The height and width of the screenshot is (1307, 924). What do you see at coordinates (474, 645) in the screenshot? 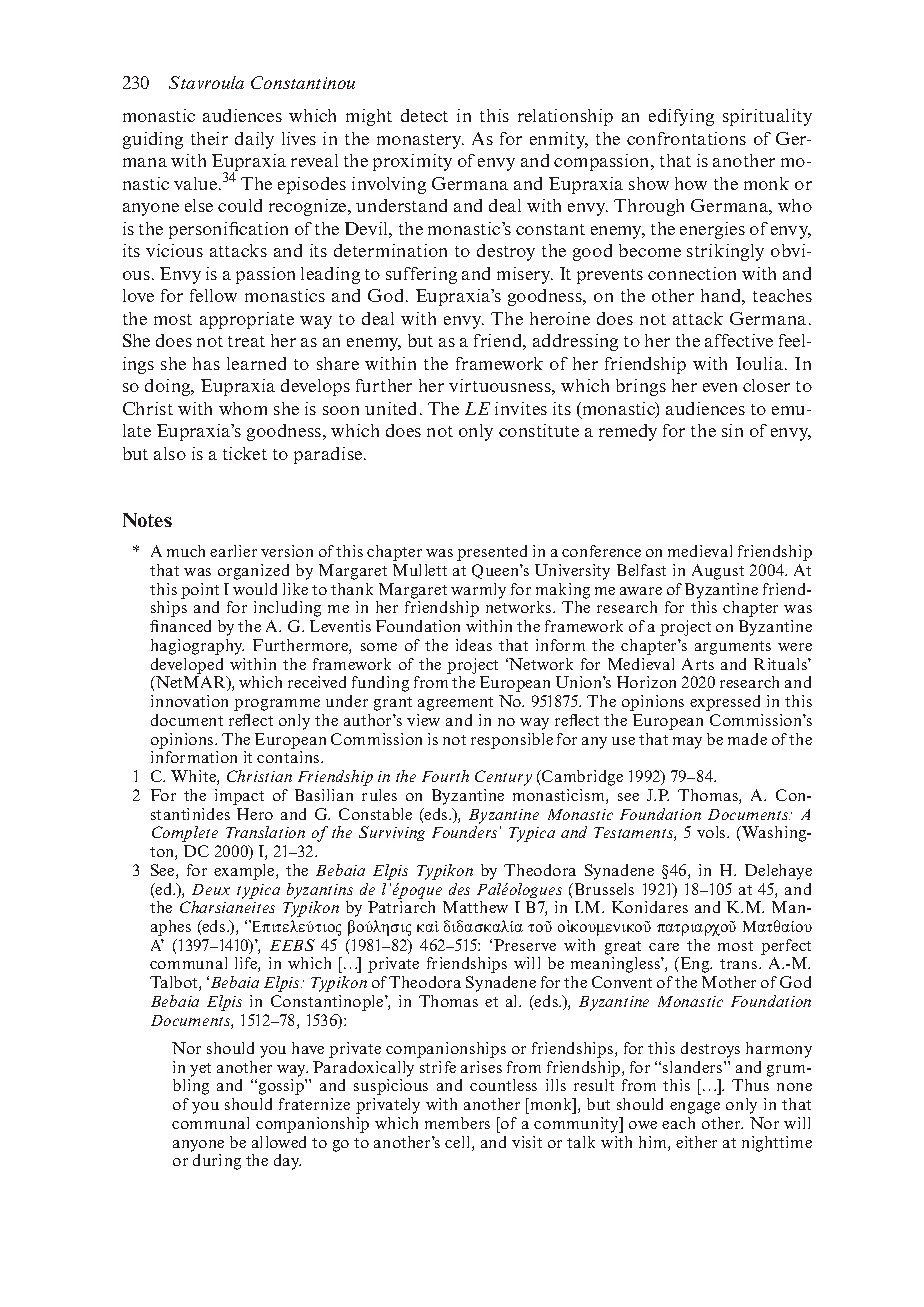
I see `ideas` at bounding box center [474, 645].
